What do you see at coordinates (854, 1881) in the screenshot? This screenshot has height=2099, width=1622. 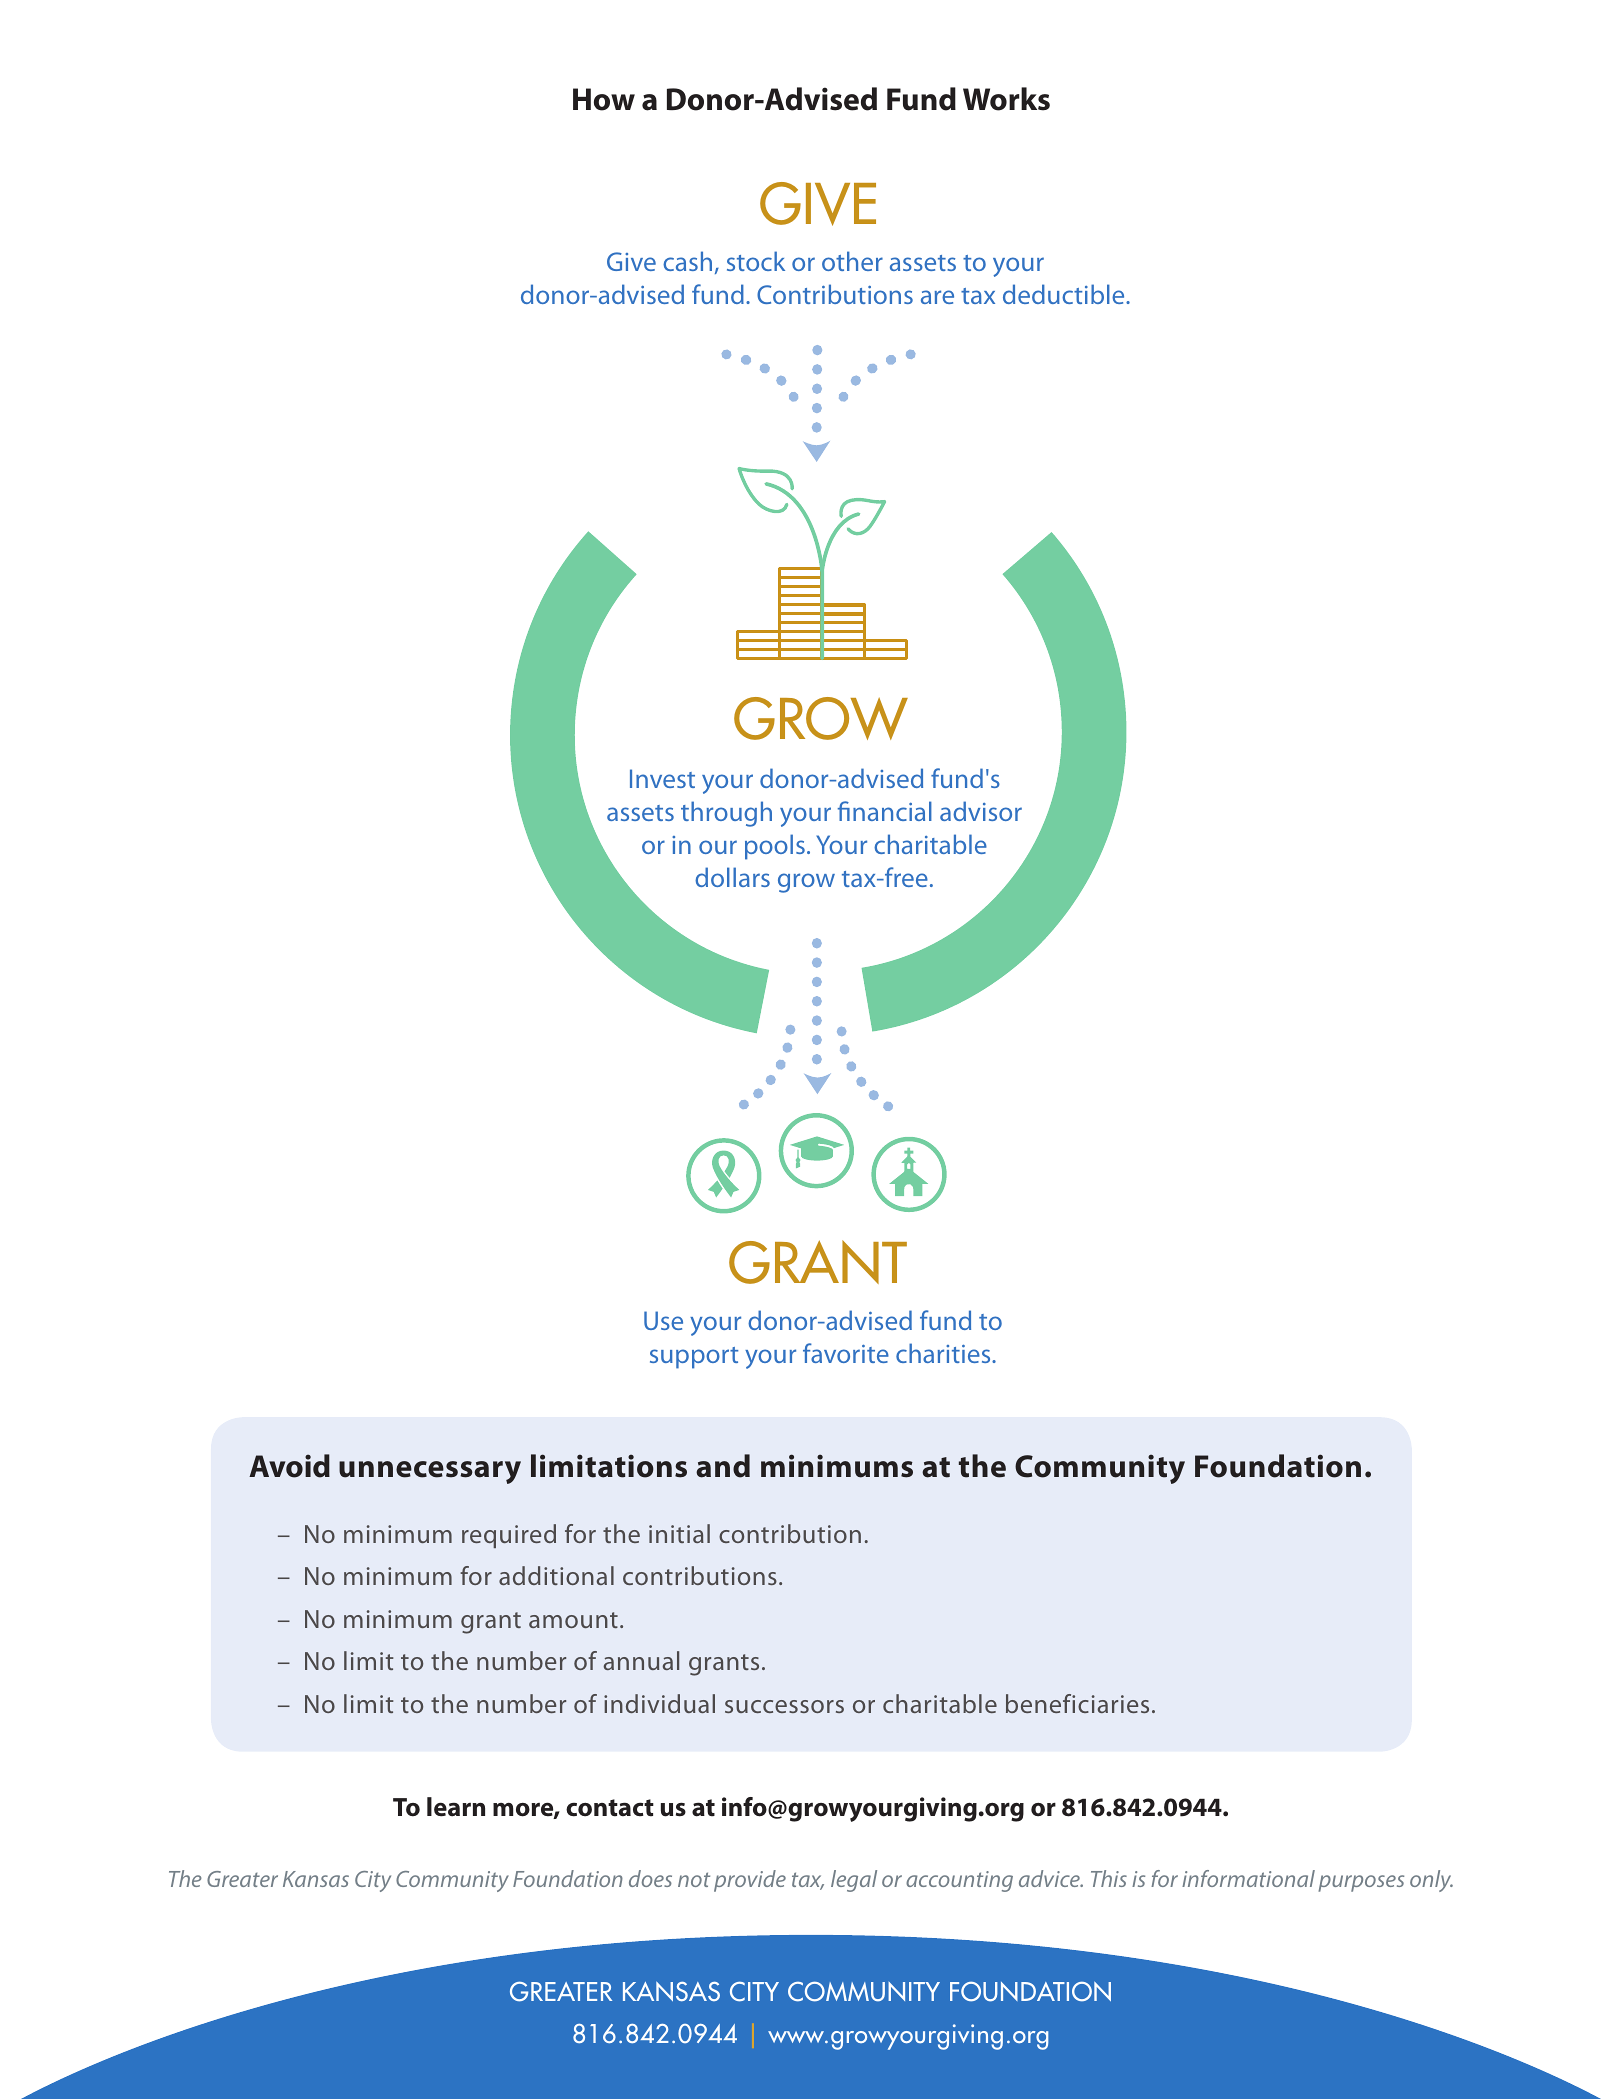 I see `legal` at bounding box center [854, 1881].
